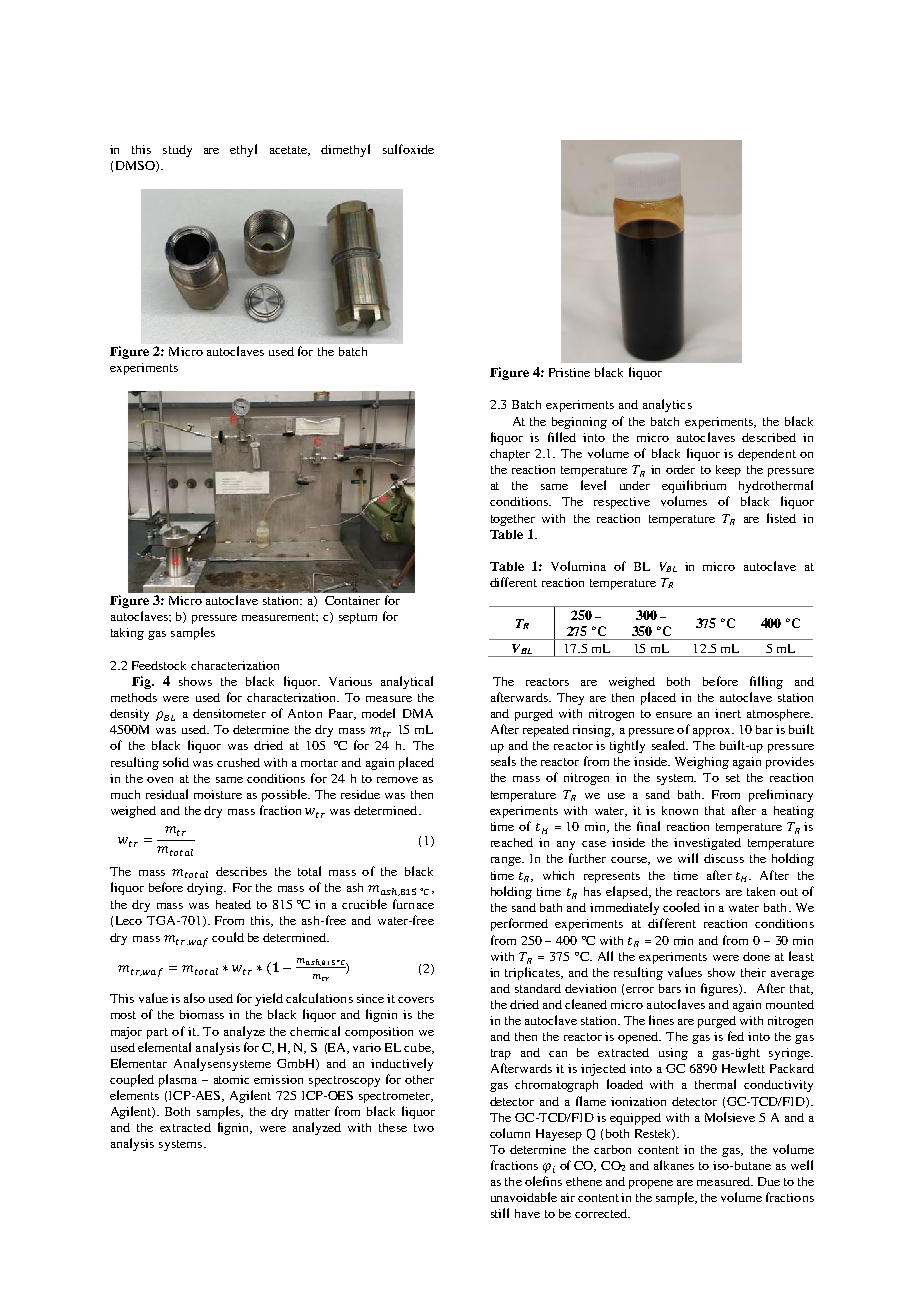  Describe the element at coordinates (569, 372) in the screenshot. I see `Pristine` at that location.
